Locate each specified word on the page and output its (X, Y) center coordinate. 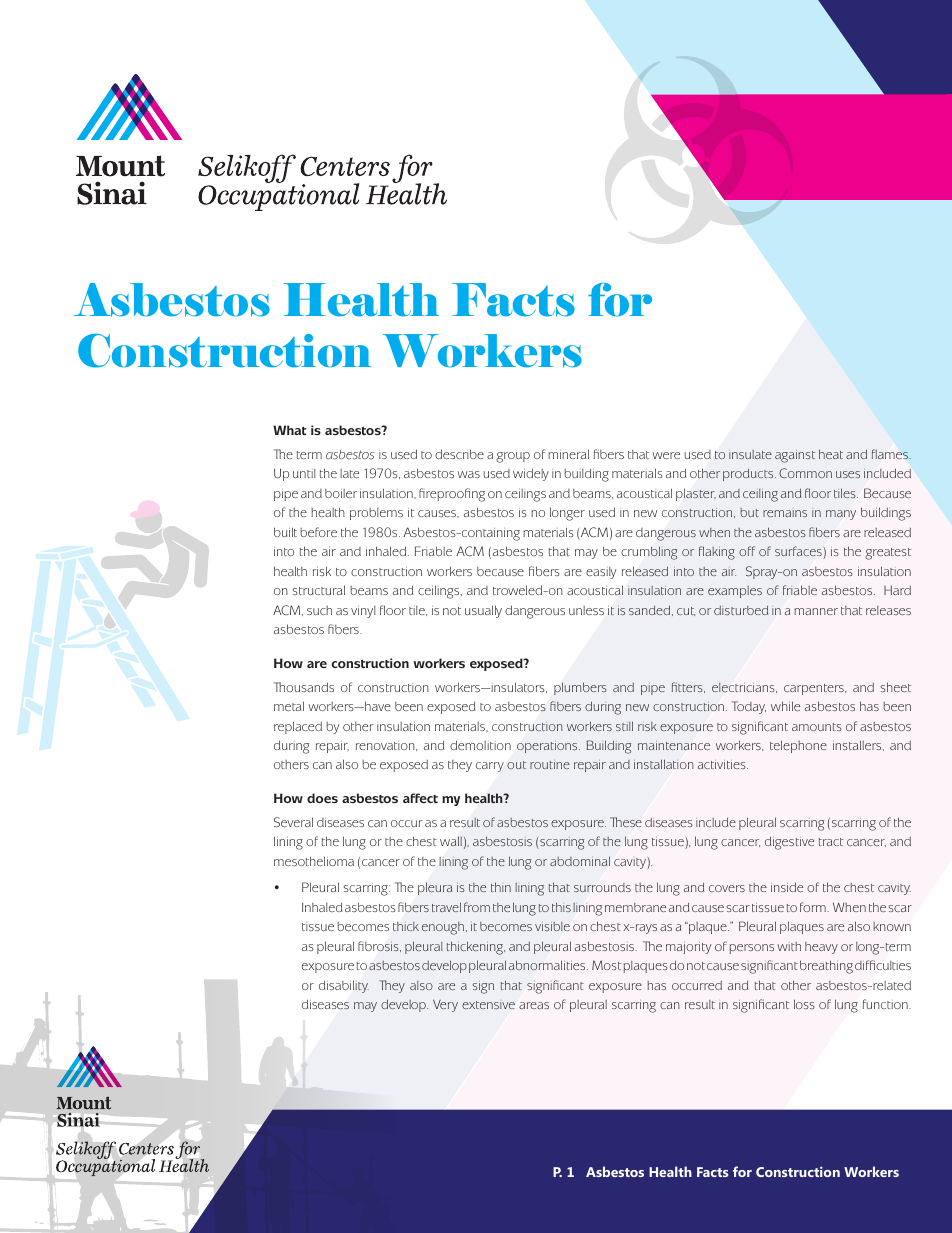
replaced (298, 727)
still (624, 726)
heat (831, 454)
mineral (568, 454)
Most (606, 965)
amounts (817, 727)
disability (344, 986)
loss (804, 1004)
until (304, 473)
